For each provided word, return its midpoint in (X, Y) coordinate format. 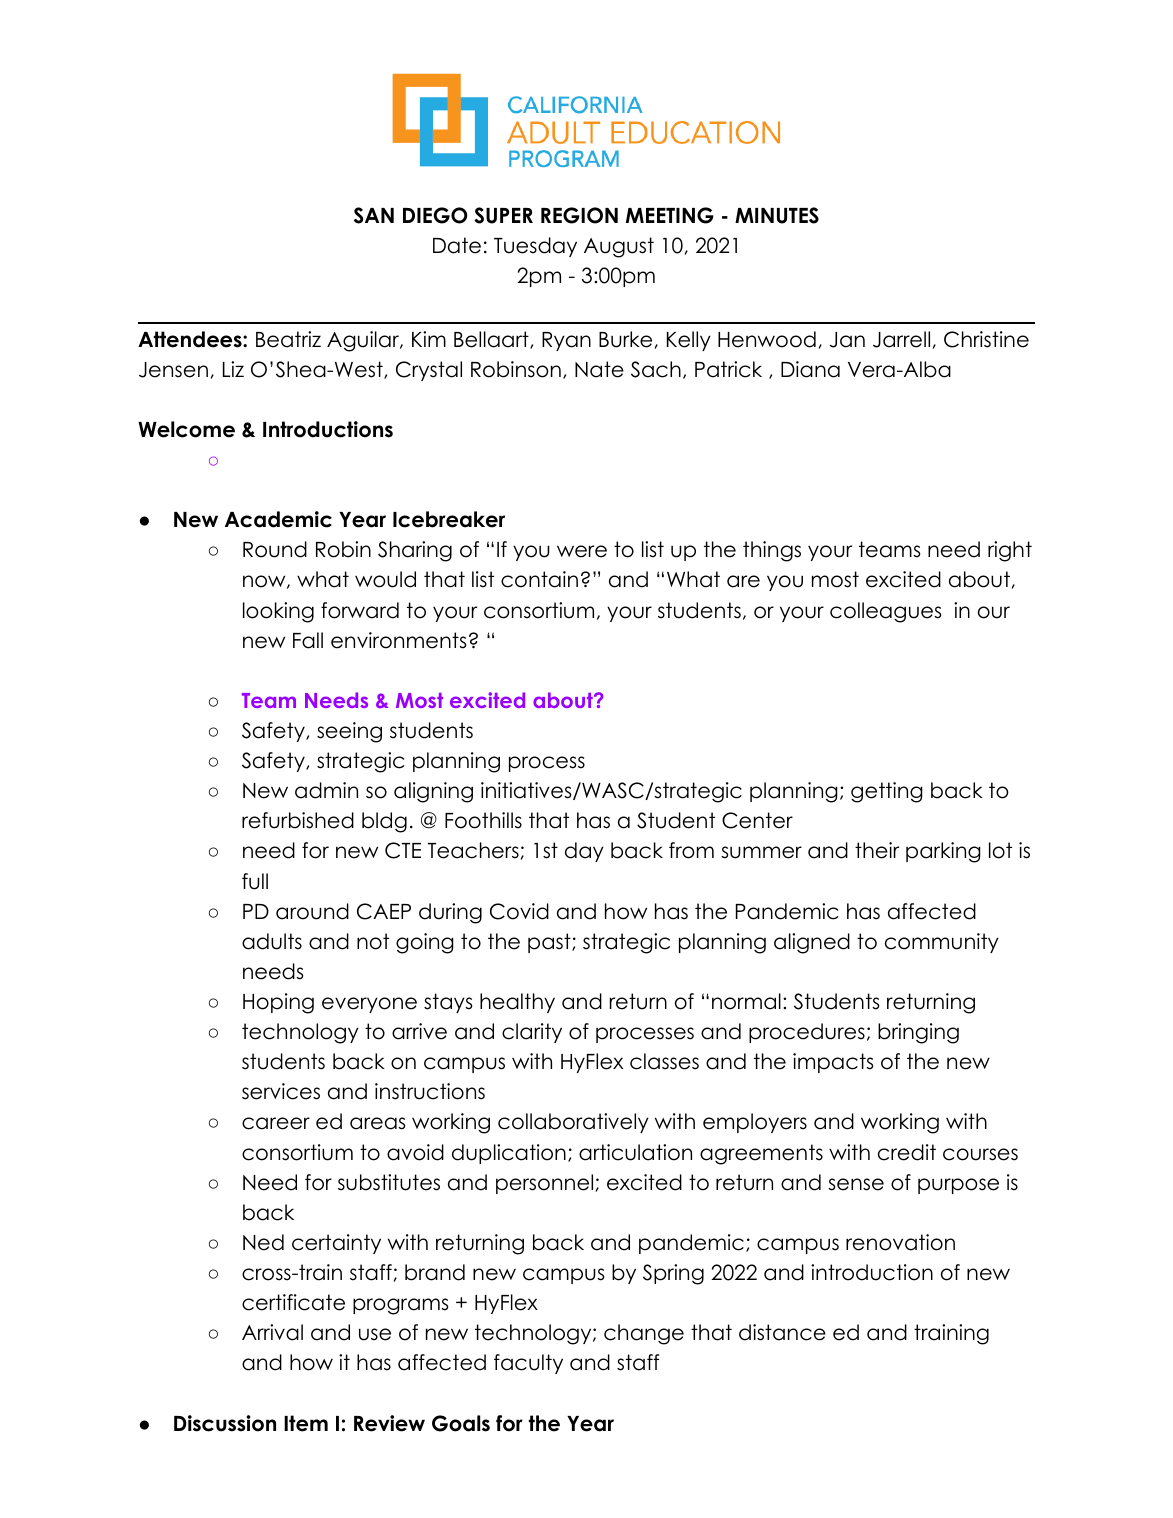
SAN (374, 215)
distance (782, 1332)
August (619, 247)
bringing (918, 1033)
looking (278, 612)
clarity (532, 1033)
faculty (528, 1364)
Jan (847, 340)
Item (306, 1423)
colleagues (885, 612)
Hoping (278, 1003)
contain (539, 579)
